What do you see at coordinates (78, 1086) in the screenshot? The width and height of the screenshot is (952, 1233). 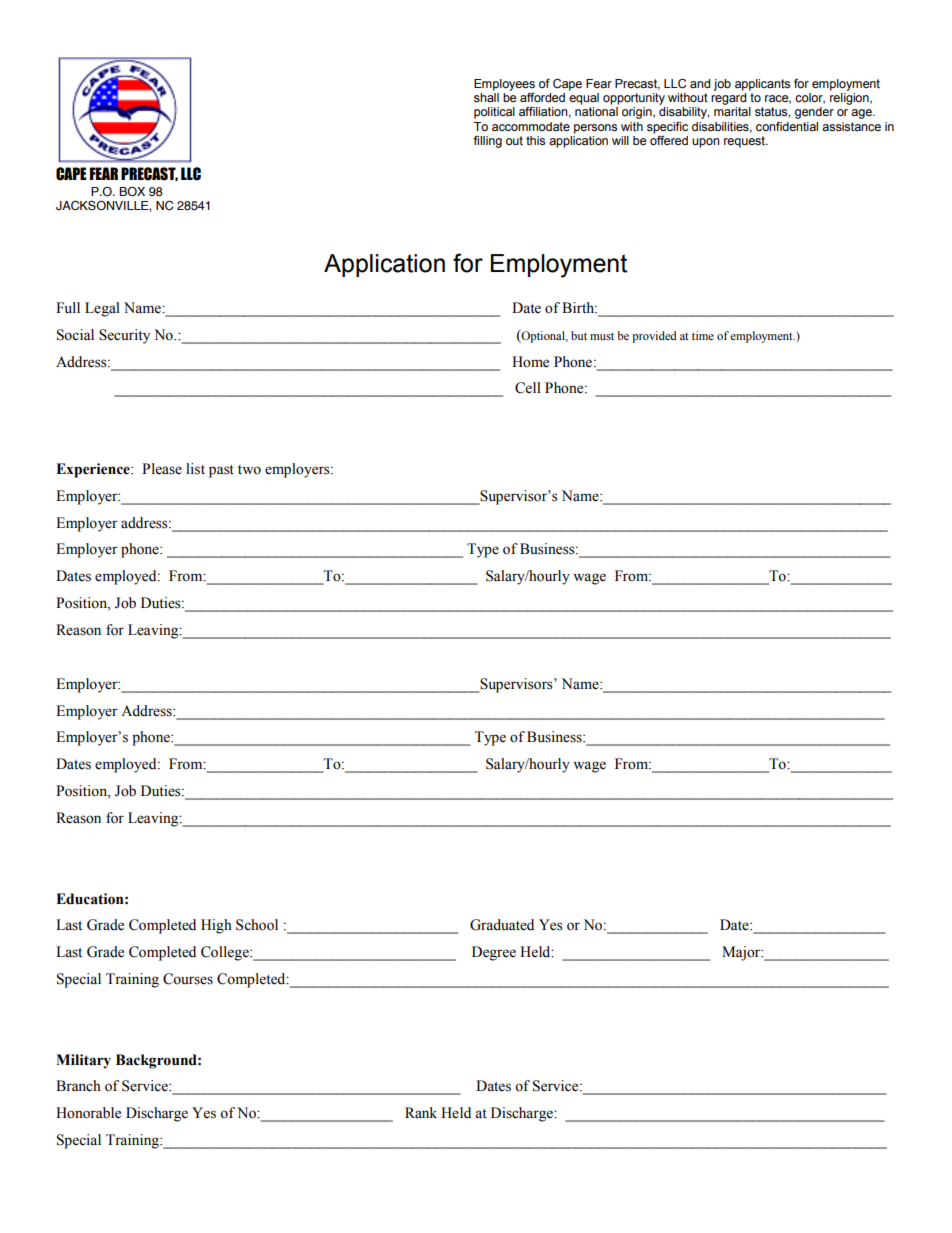 I see `Branch` at bounding box center [78, 1086].
